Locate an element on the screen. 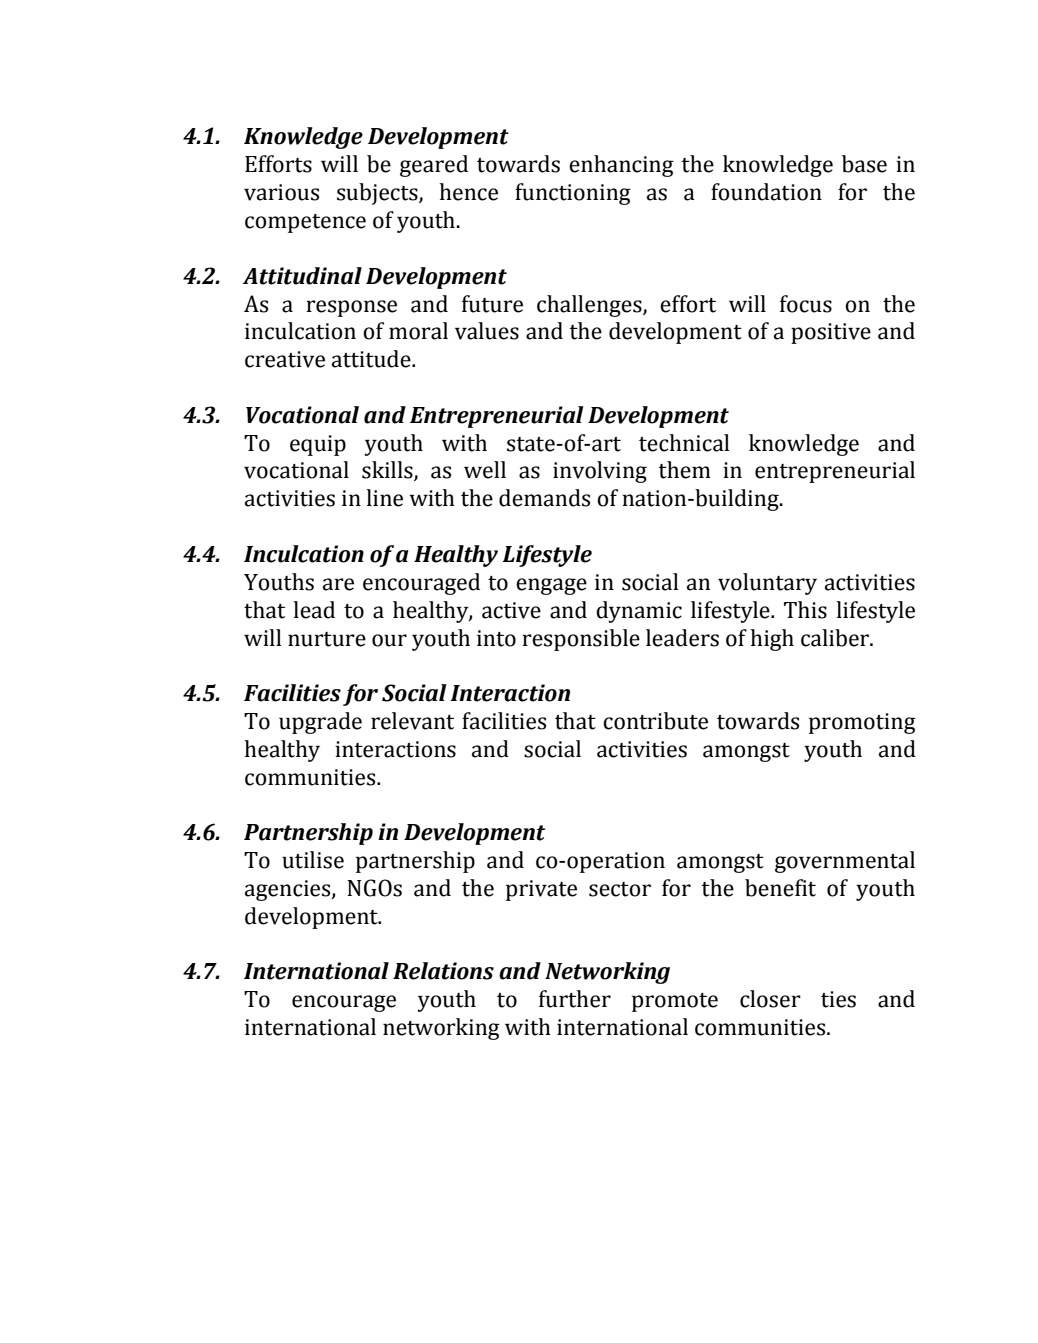 The image size is (1038, 1343). closer is located at coordinates (770, 999).
